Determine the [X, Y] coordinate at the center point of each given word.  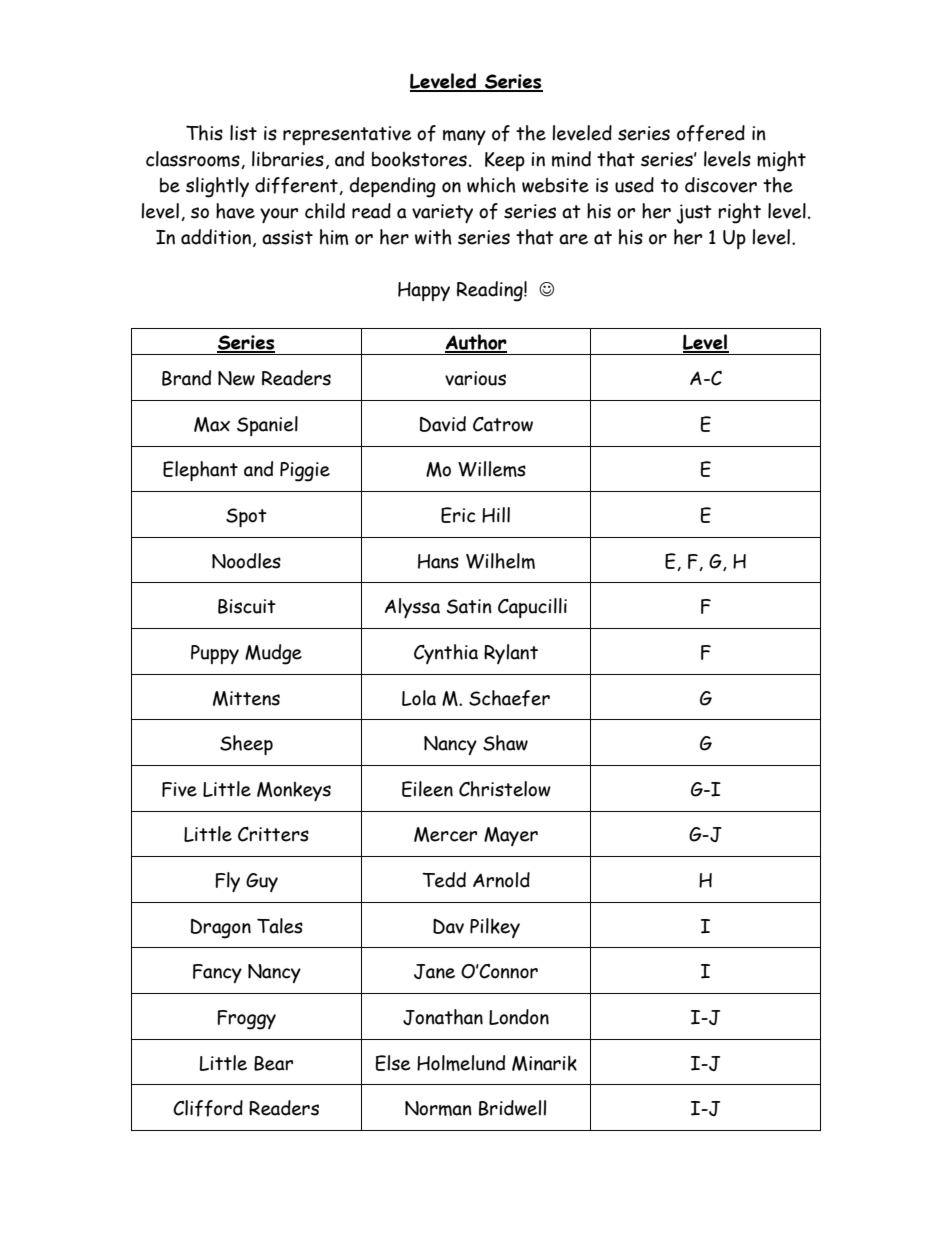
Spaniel [267, 426]
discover [721, 185]
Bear [273, 1063]
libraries [288, 159]
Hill [496, 515]
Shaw [505, 743]
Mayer [511, 836]
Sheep [246, 745]
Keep [505, 161]
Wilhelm [500, 561]
